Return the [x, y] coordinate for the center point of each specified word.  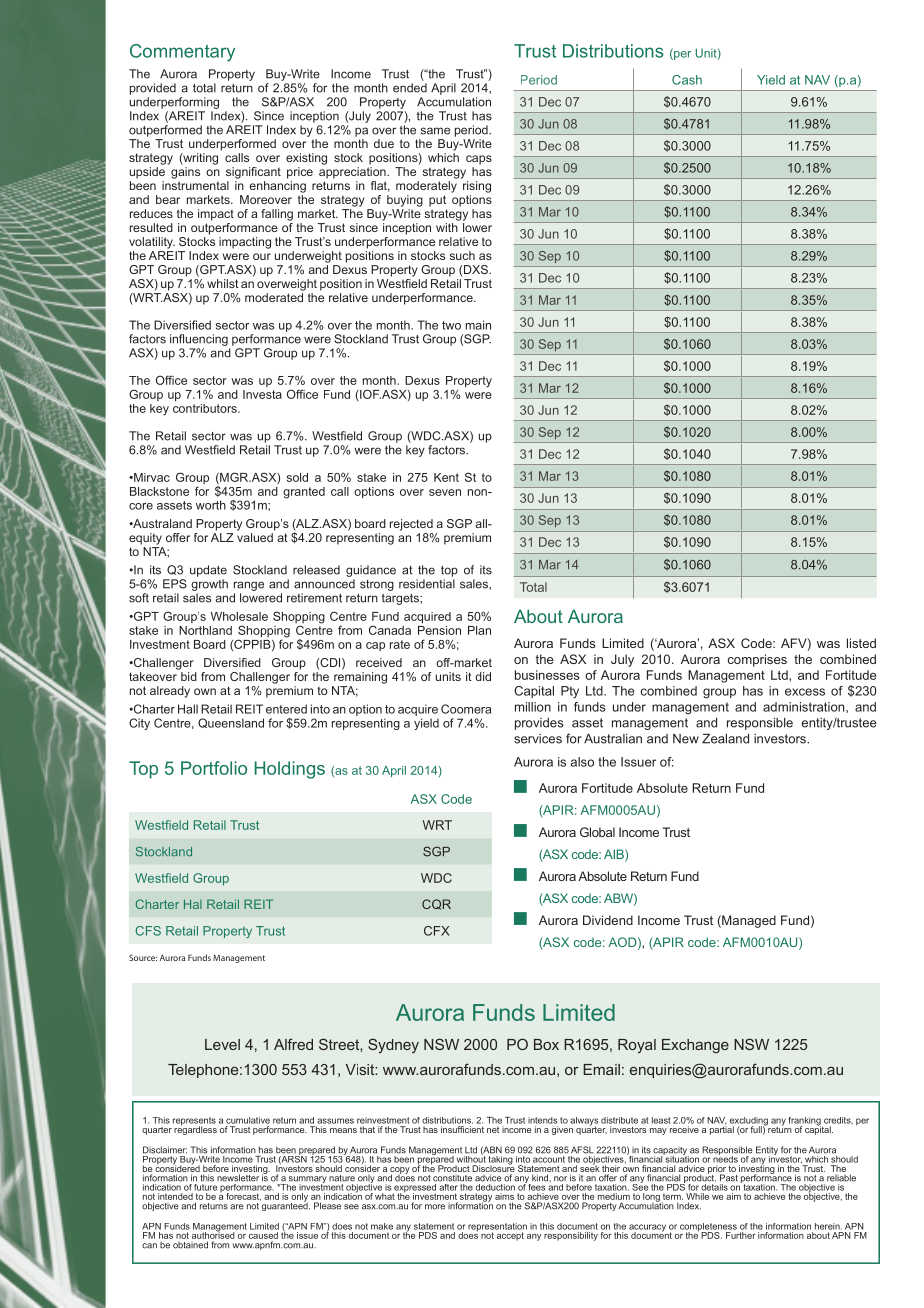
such [462, 255]
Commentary [182, 53]
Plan [479, 630]
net [493, 1130]
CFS [148, 931]
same [435, 131]
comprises [757, 660]
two [451, 325]
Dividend [608, 920]
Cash [687, 80]
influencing [199, 340]
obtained [190, 1245]
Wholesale [239, 616]
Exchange [695, 1046]
